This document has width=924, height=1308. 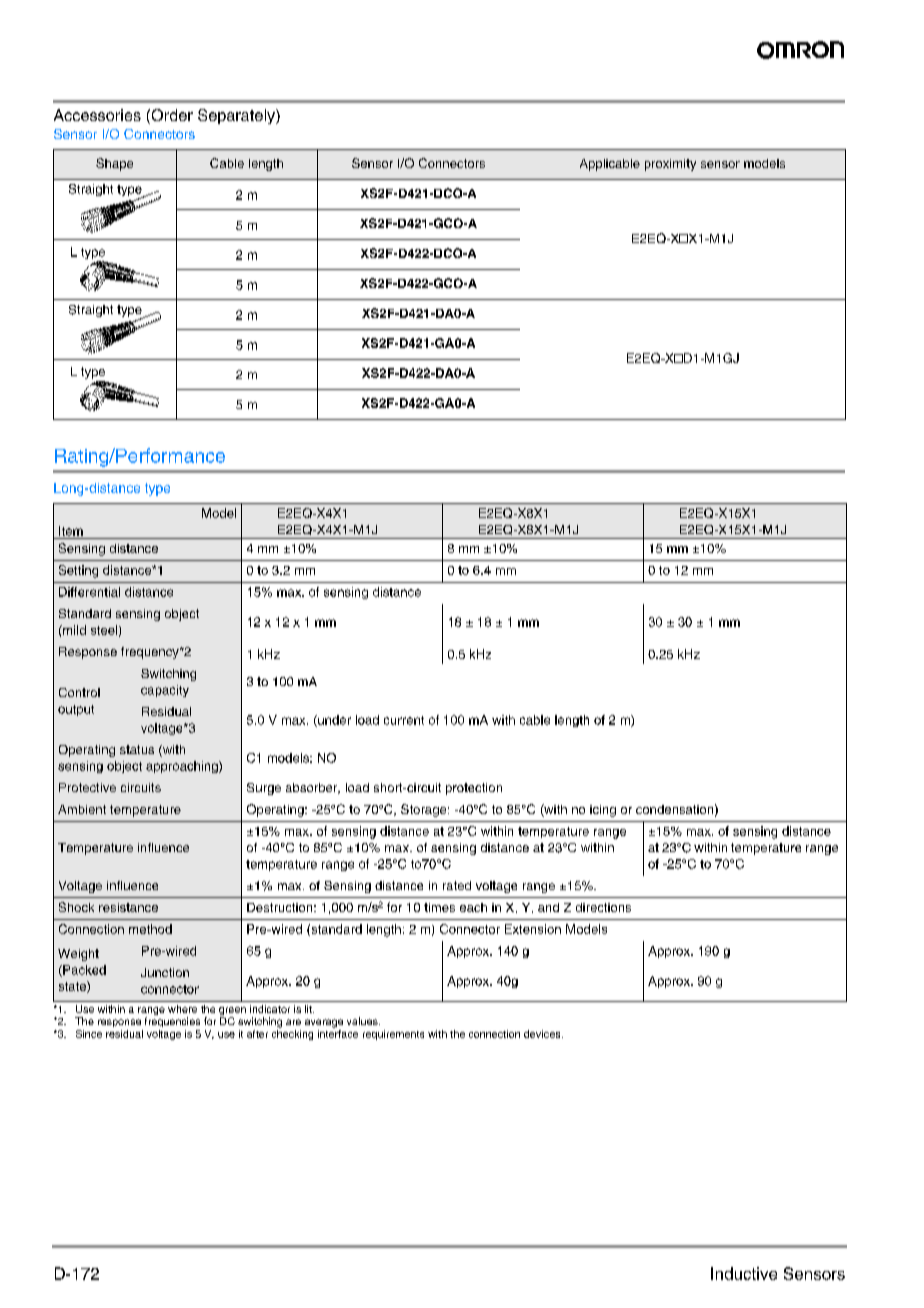 I want to click on Item, so click(x=71, y=531).
